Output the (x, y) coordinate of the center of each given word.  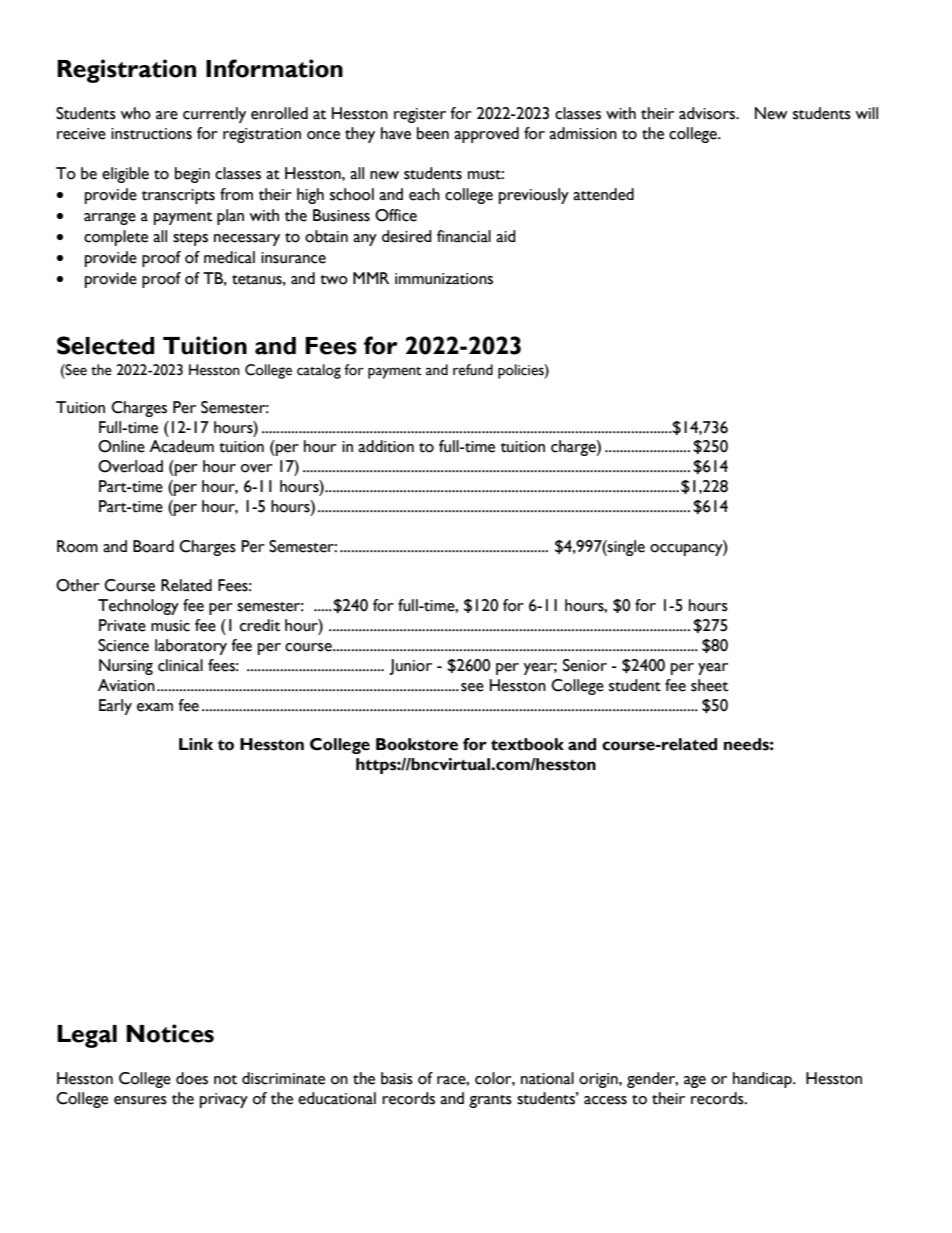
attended (603, 194)
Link (196, 744)
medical (229, 257)
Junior (410, 667)
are (167, 115)
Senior (585, 665)
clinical (180, 665)
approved (486, 135)
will (866, 113)
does (192, 1078)
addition (386, 446)
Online (121, 446)
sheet (709, 685)
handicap (763, 1080)
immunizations (444, 279)
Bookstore (417, 744)
